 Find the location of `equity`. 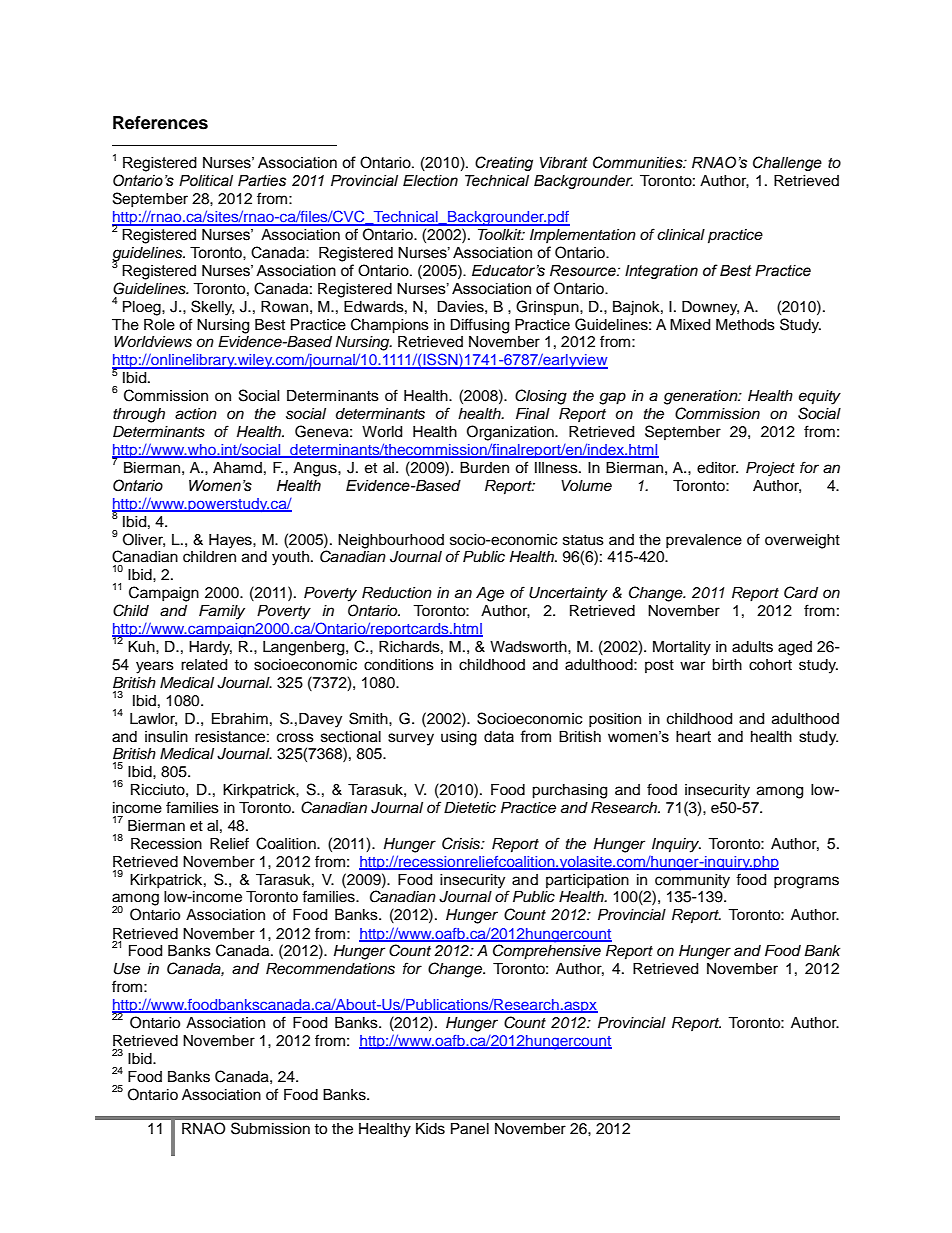

equity is located at coordinates (820, 397).
